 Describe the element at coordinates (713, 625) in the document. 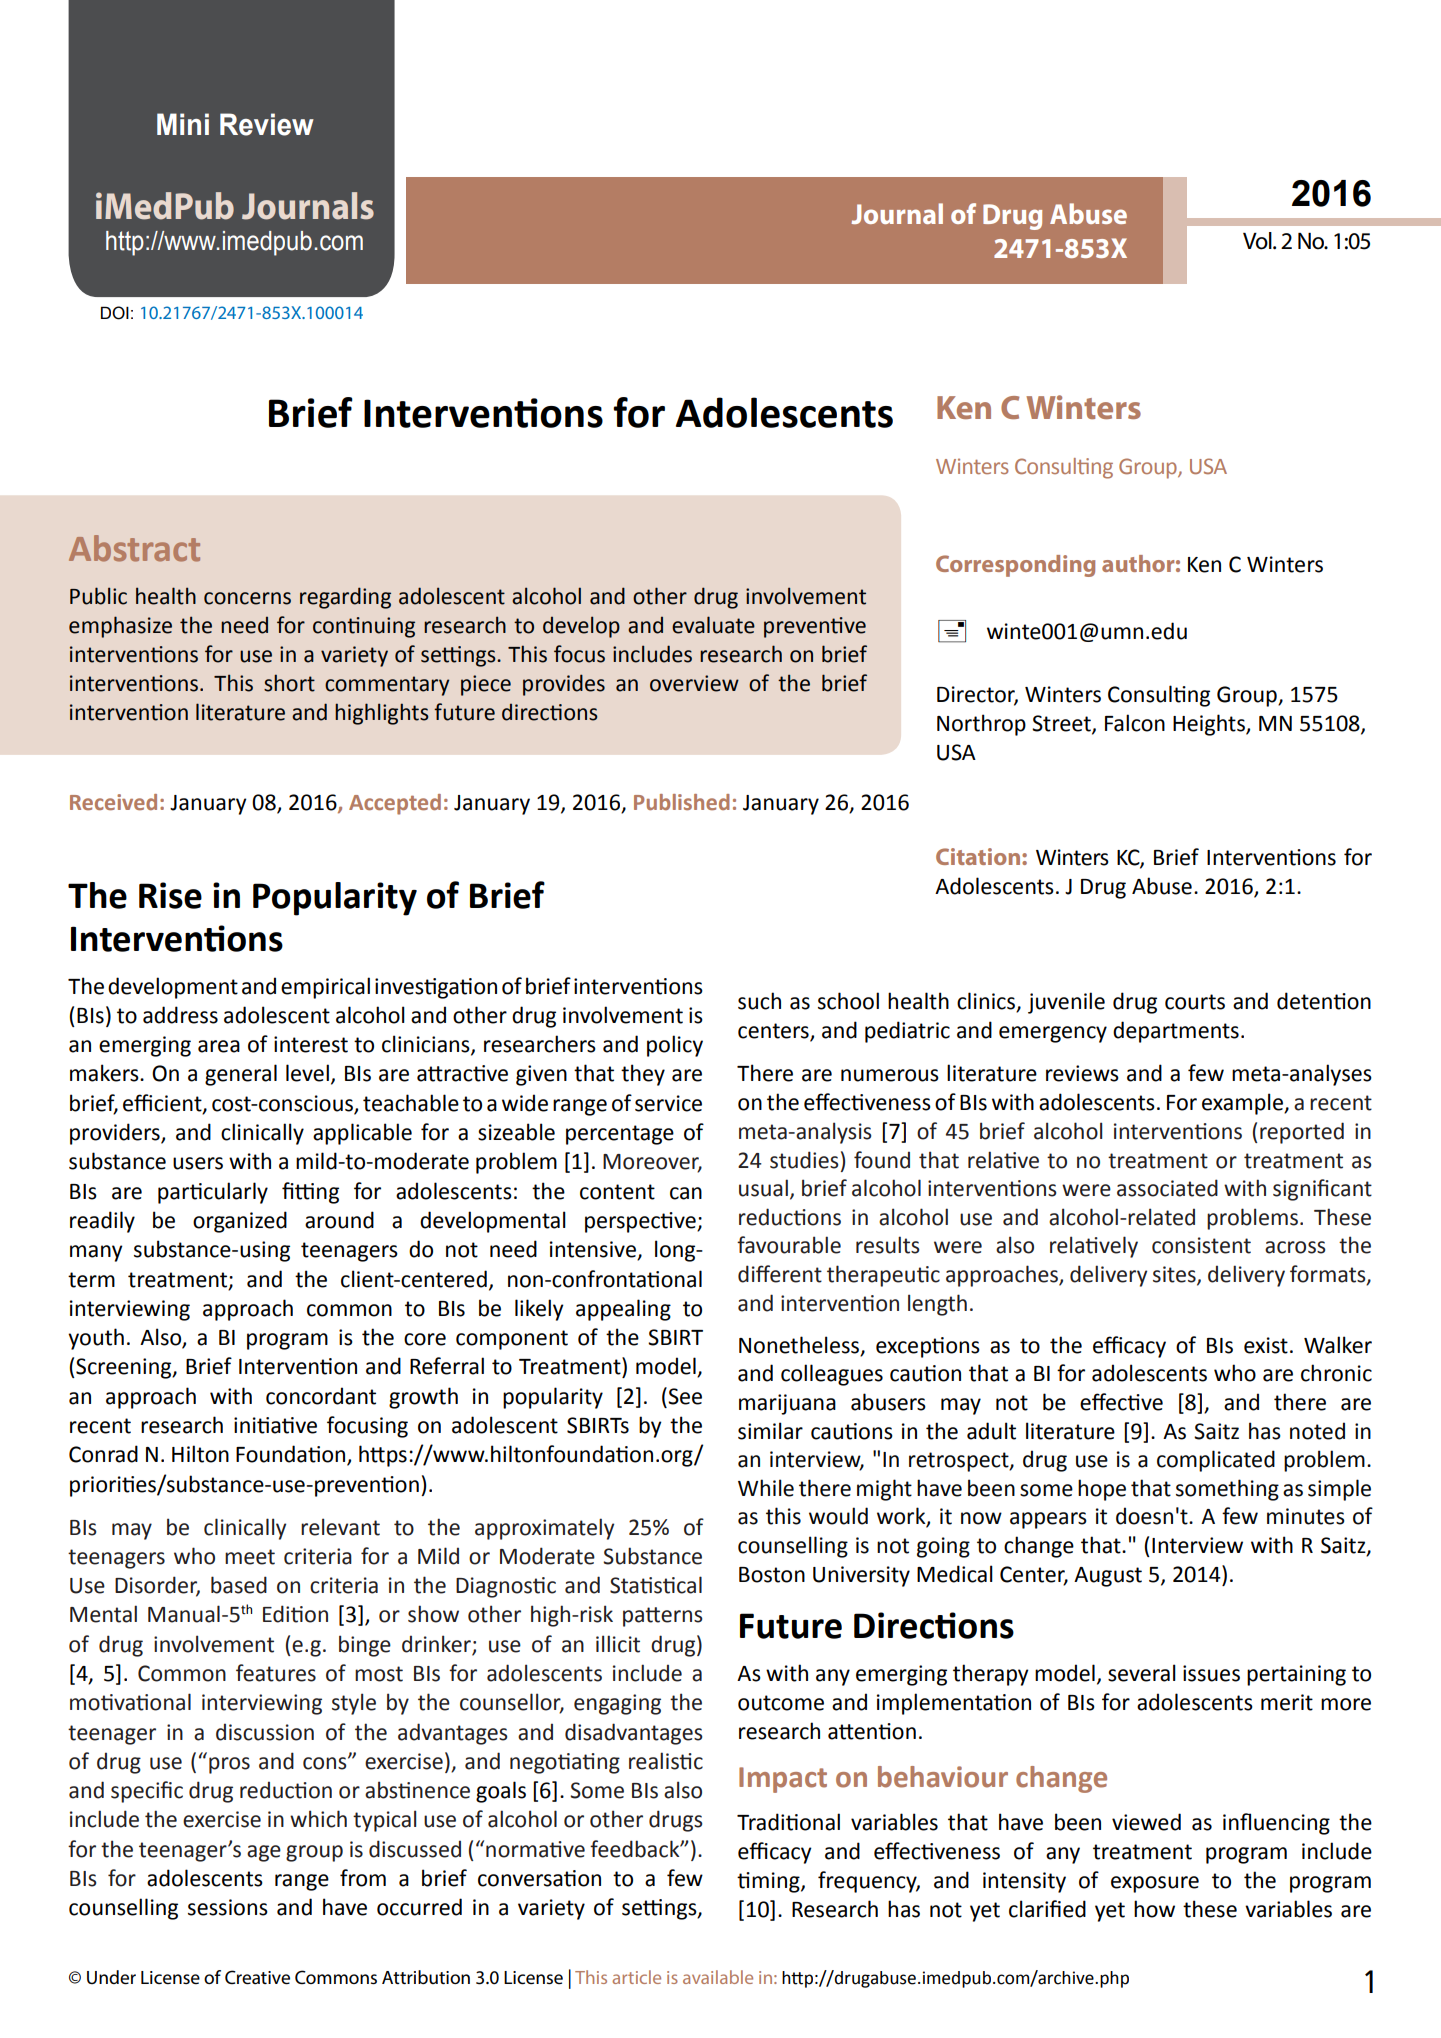

I see `evaluate` at that location.
